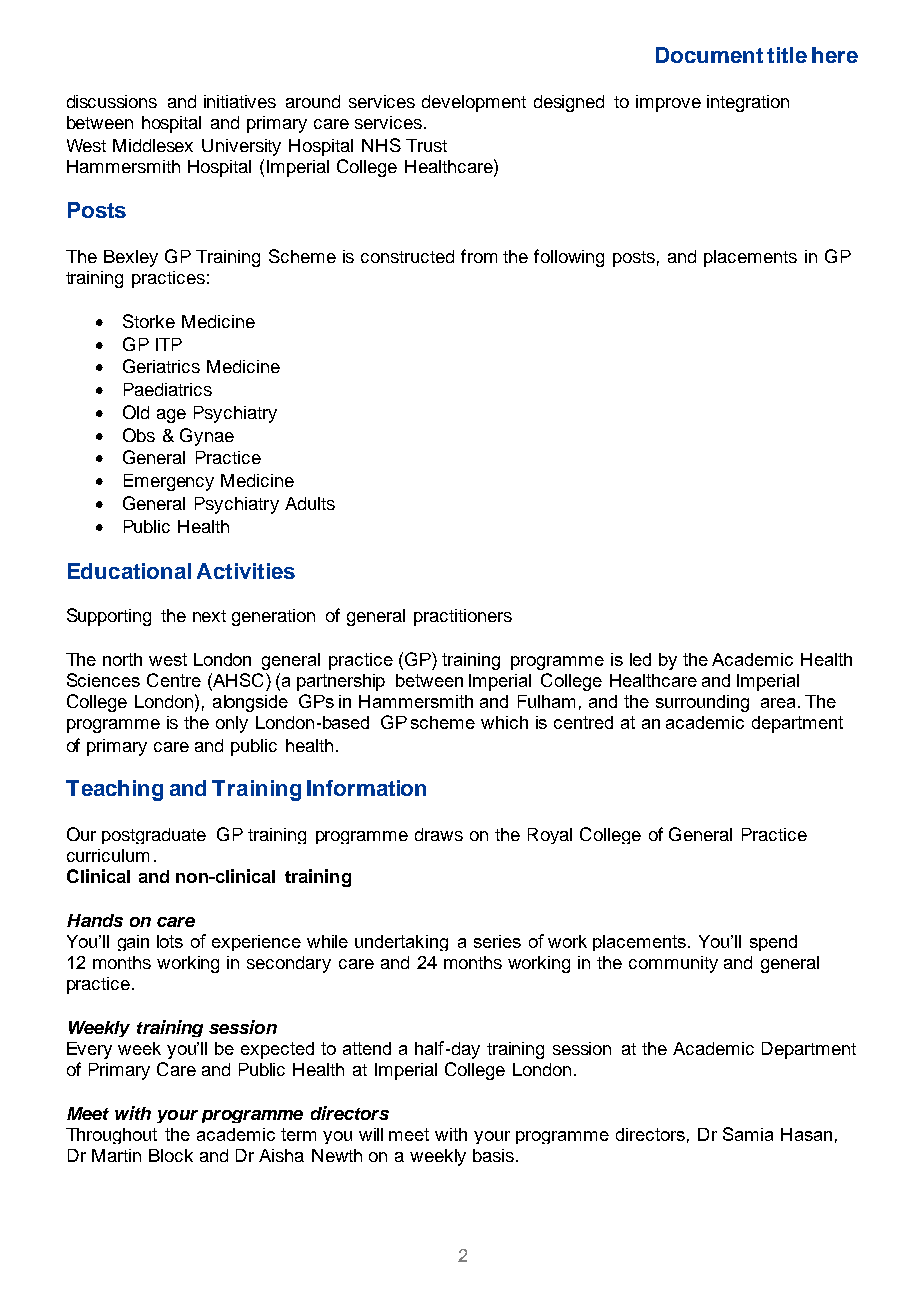  I want to click on Hasan, so click(806, 1134).
